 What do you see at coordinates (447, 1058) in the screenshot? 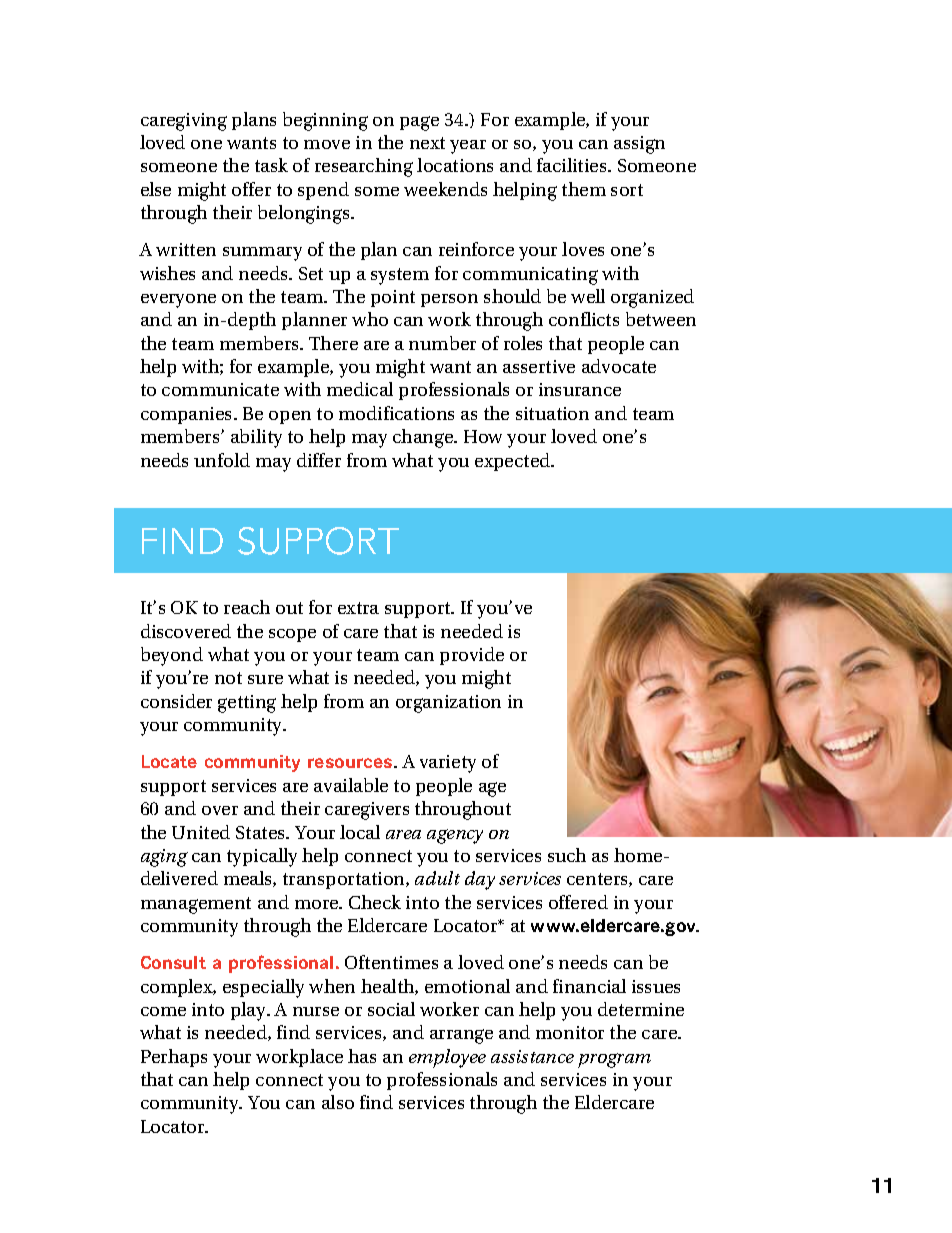
I see `employee` at bounding box center [447, 1058].
